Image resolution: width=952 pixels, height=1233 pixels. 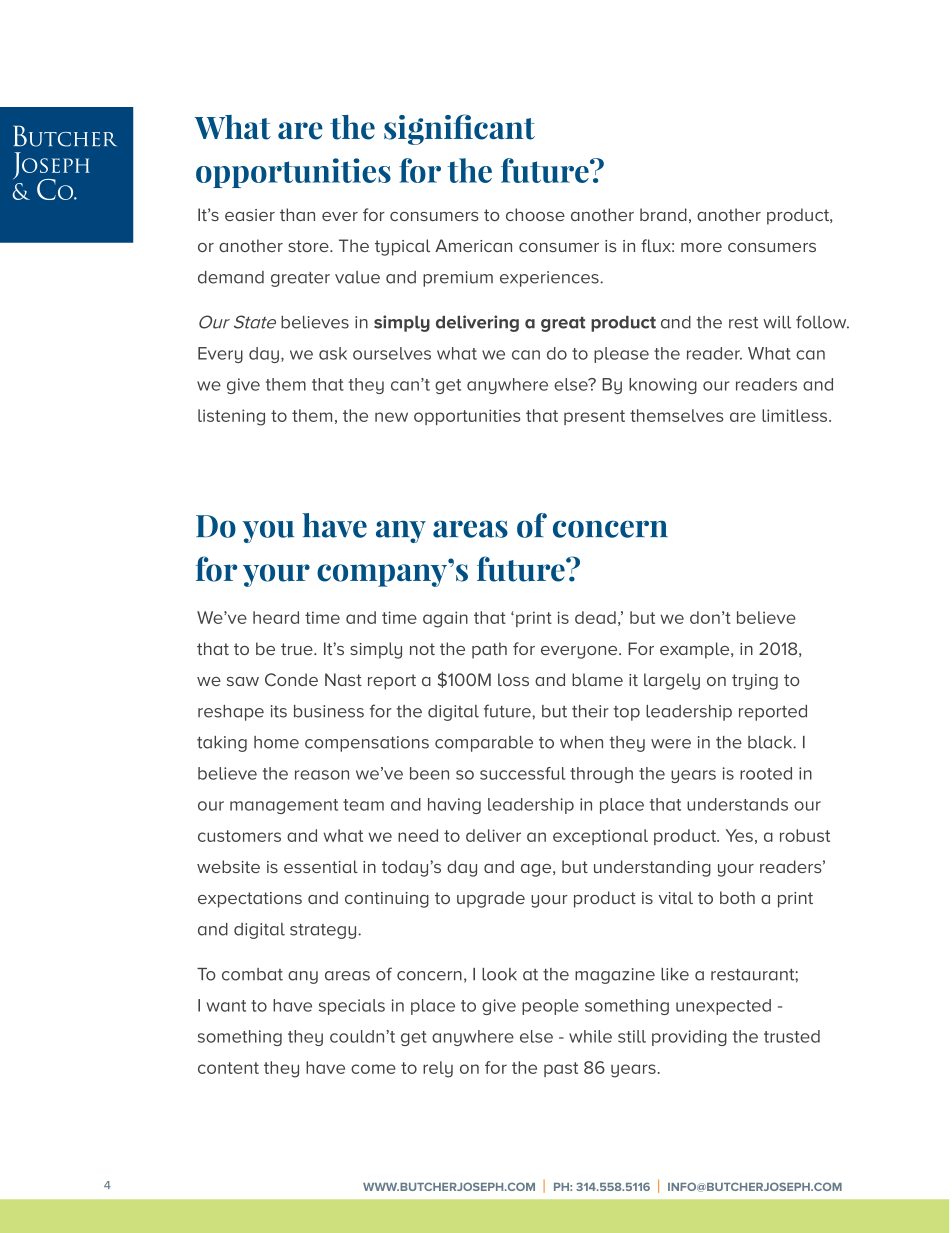 What do you see at coordinates (276, 617) in the screenshot?
I see `heard` at bounding box center [276, 617].
